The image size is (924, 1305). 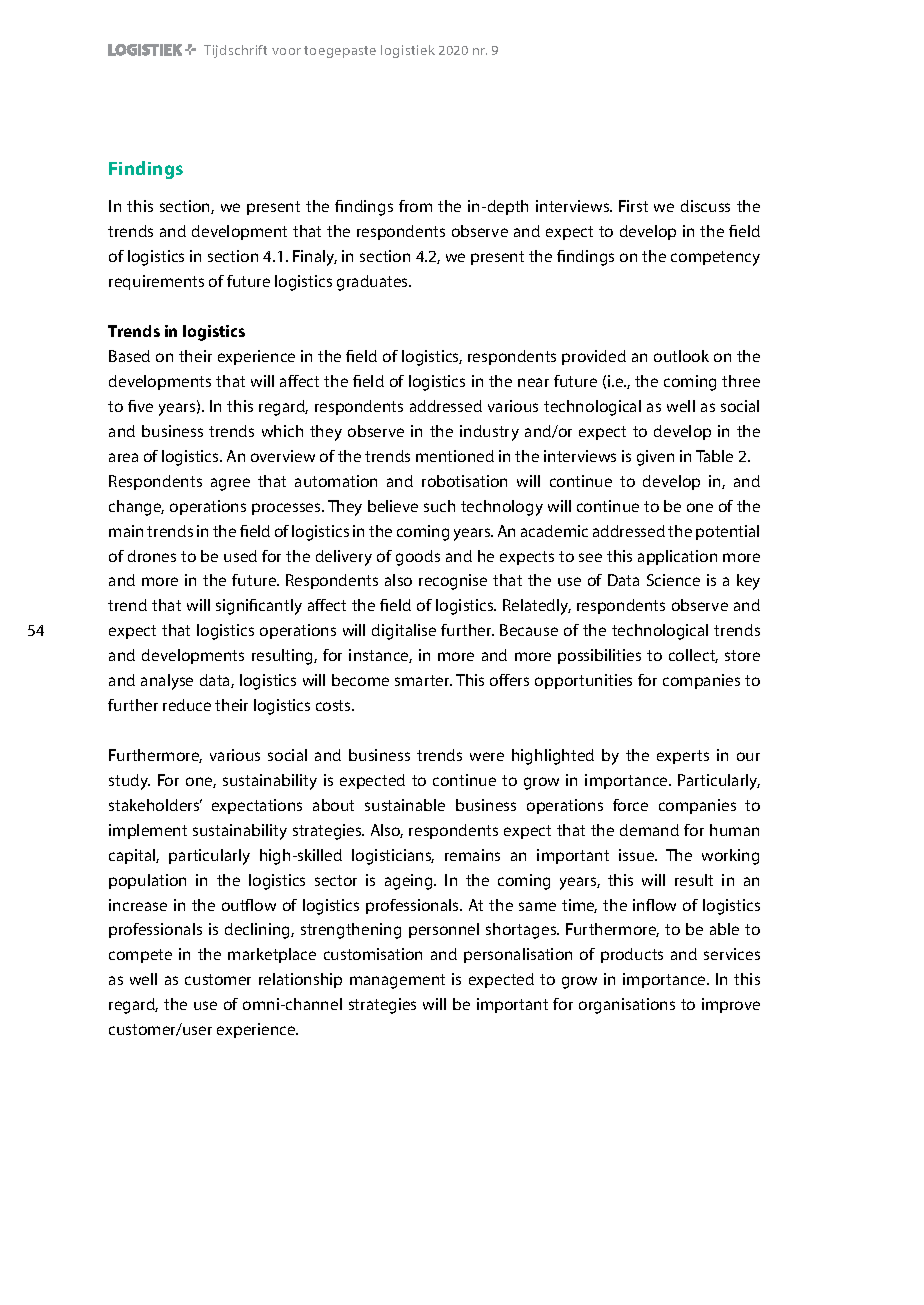 What do you see at coordinates (240, 556) in the screenshot?
I see `used` at bounding box center [240, 556].
